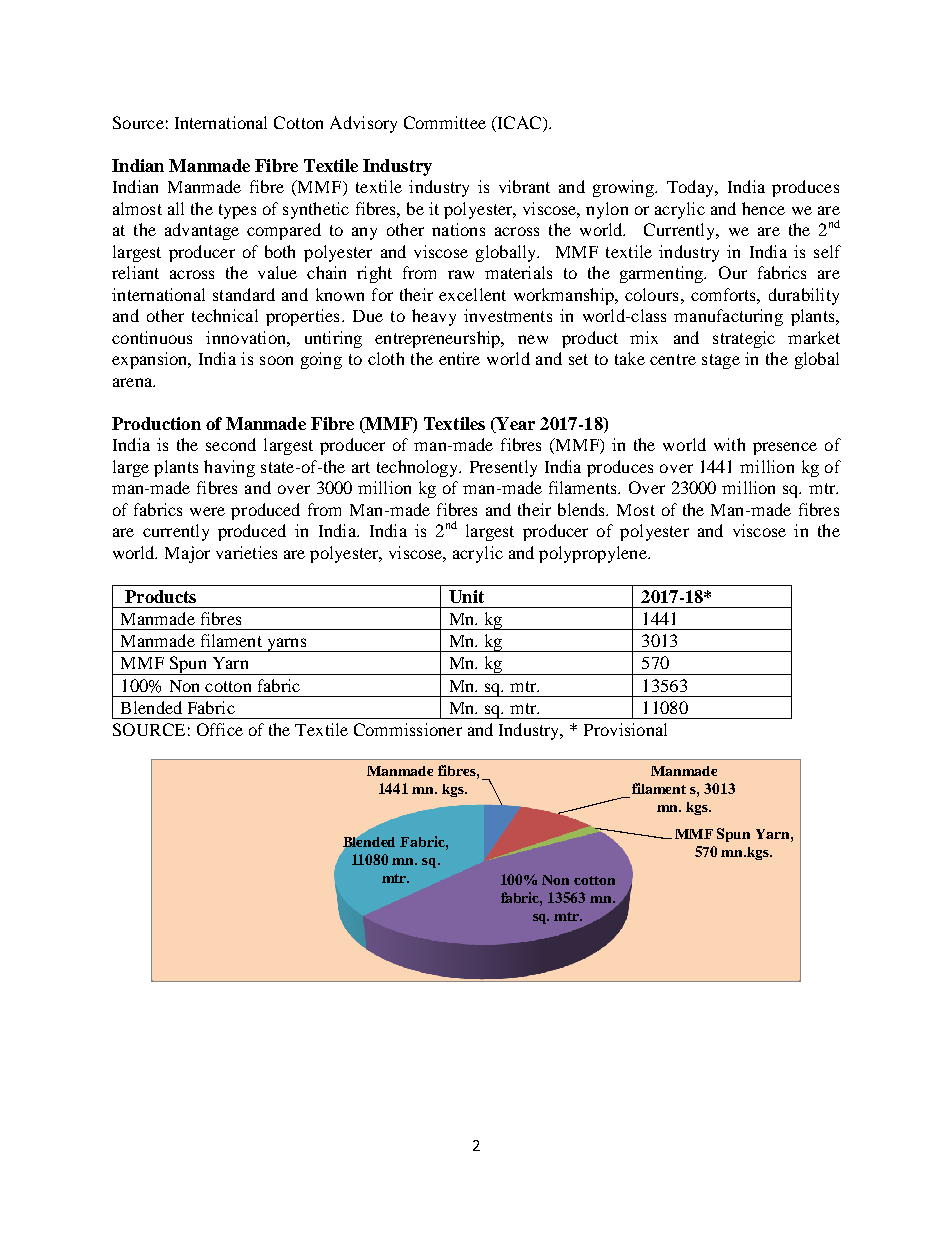 Image resolution: width=952 pixels, height=1233 pixels. Describe the element at coordinates (363, 124) in the screenshot. I see `Advisory` at that location.
